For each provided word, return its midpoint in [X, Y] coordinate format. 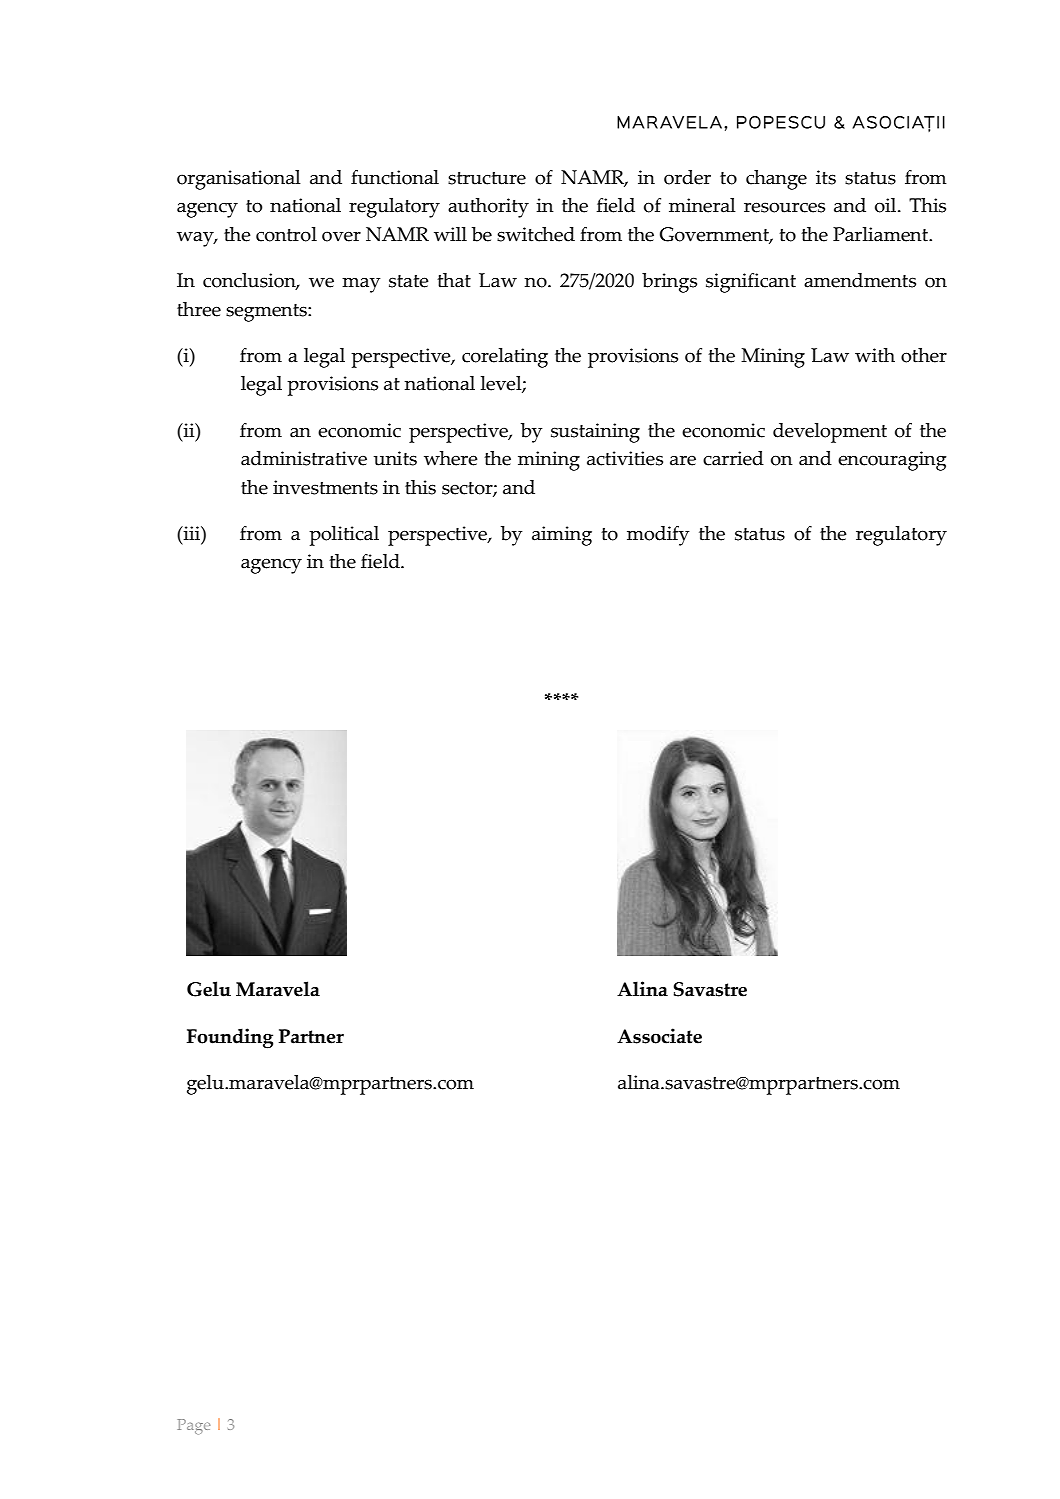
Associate [659, 1036]
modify [658, 536]
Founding [230, 1038]
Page [194, 1426]
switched [536, 234]
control [286, 234]
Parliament [882, 234]
